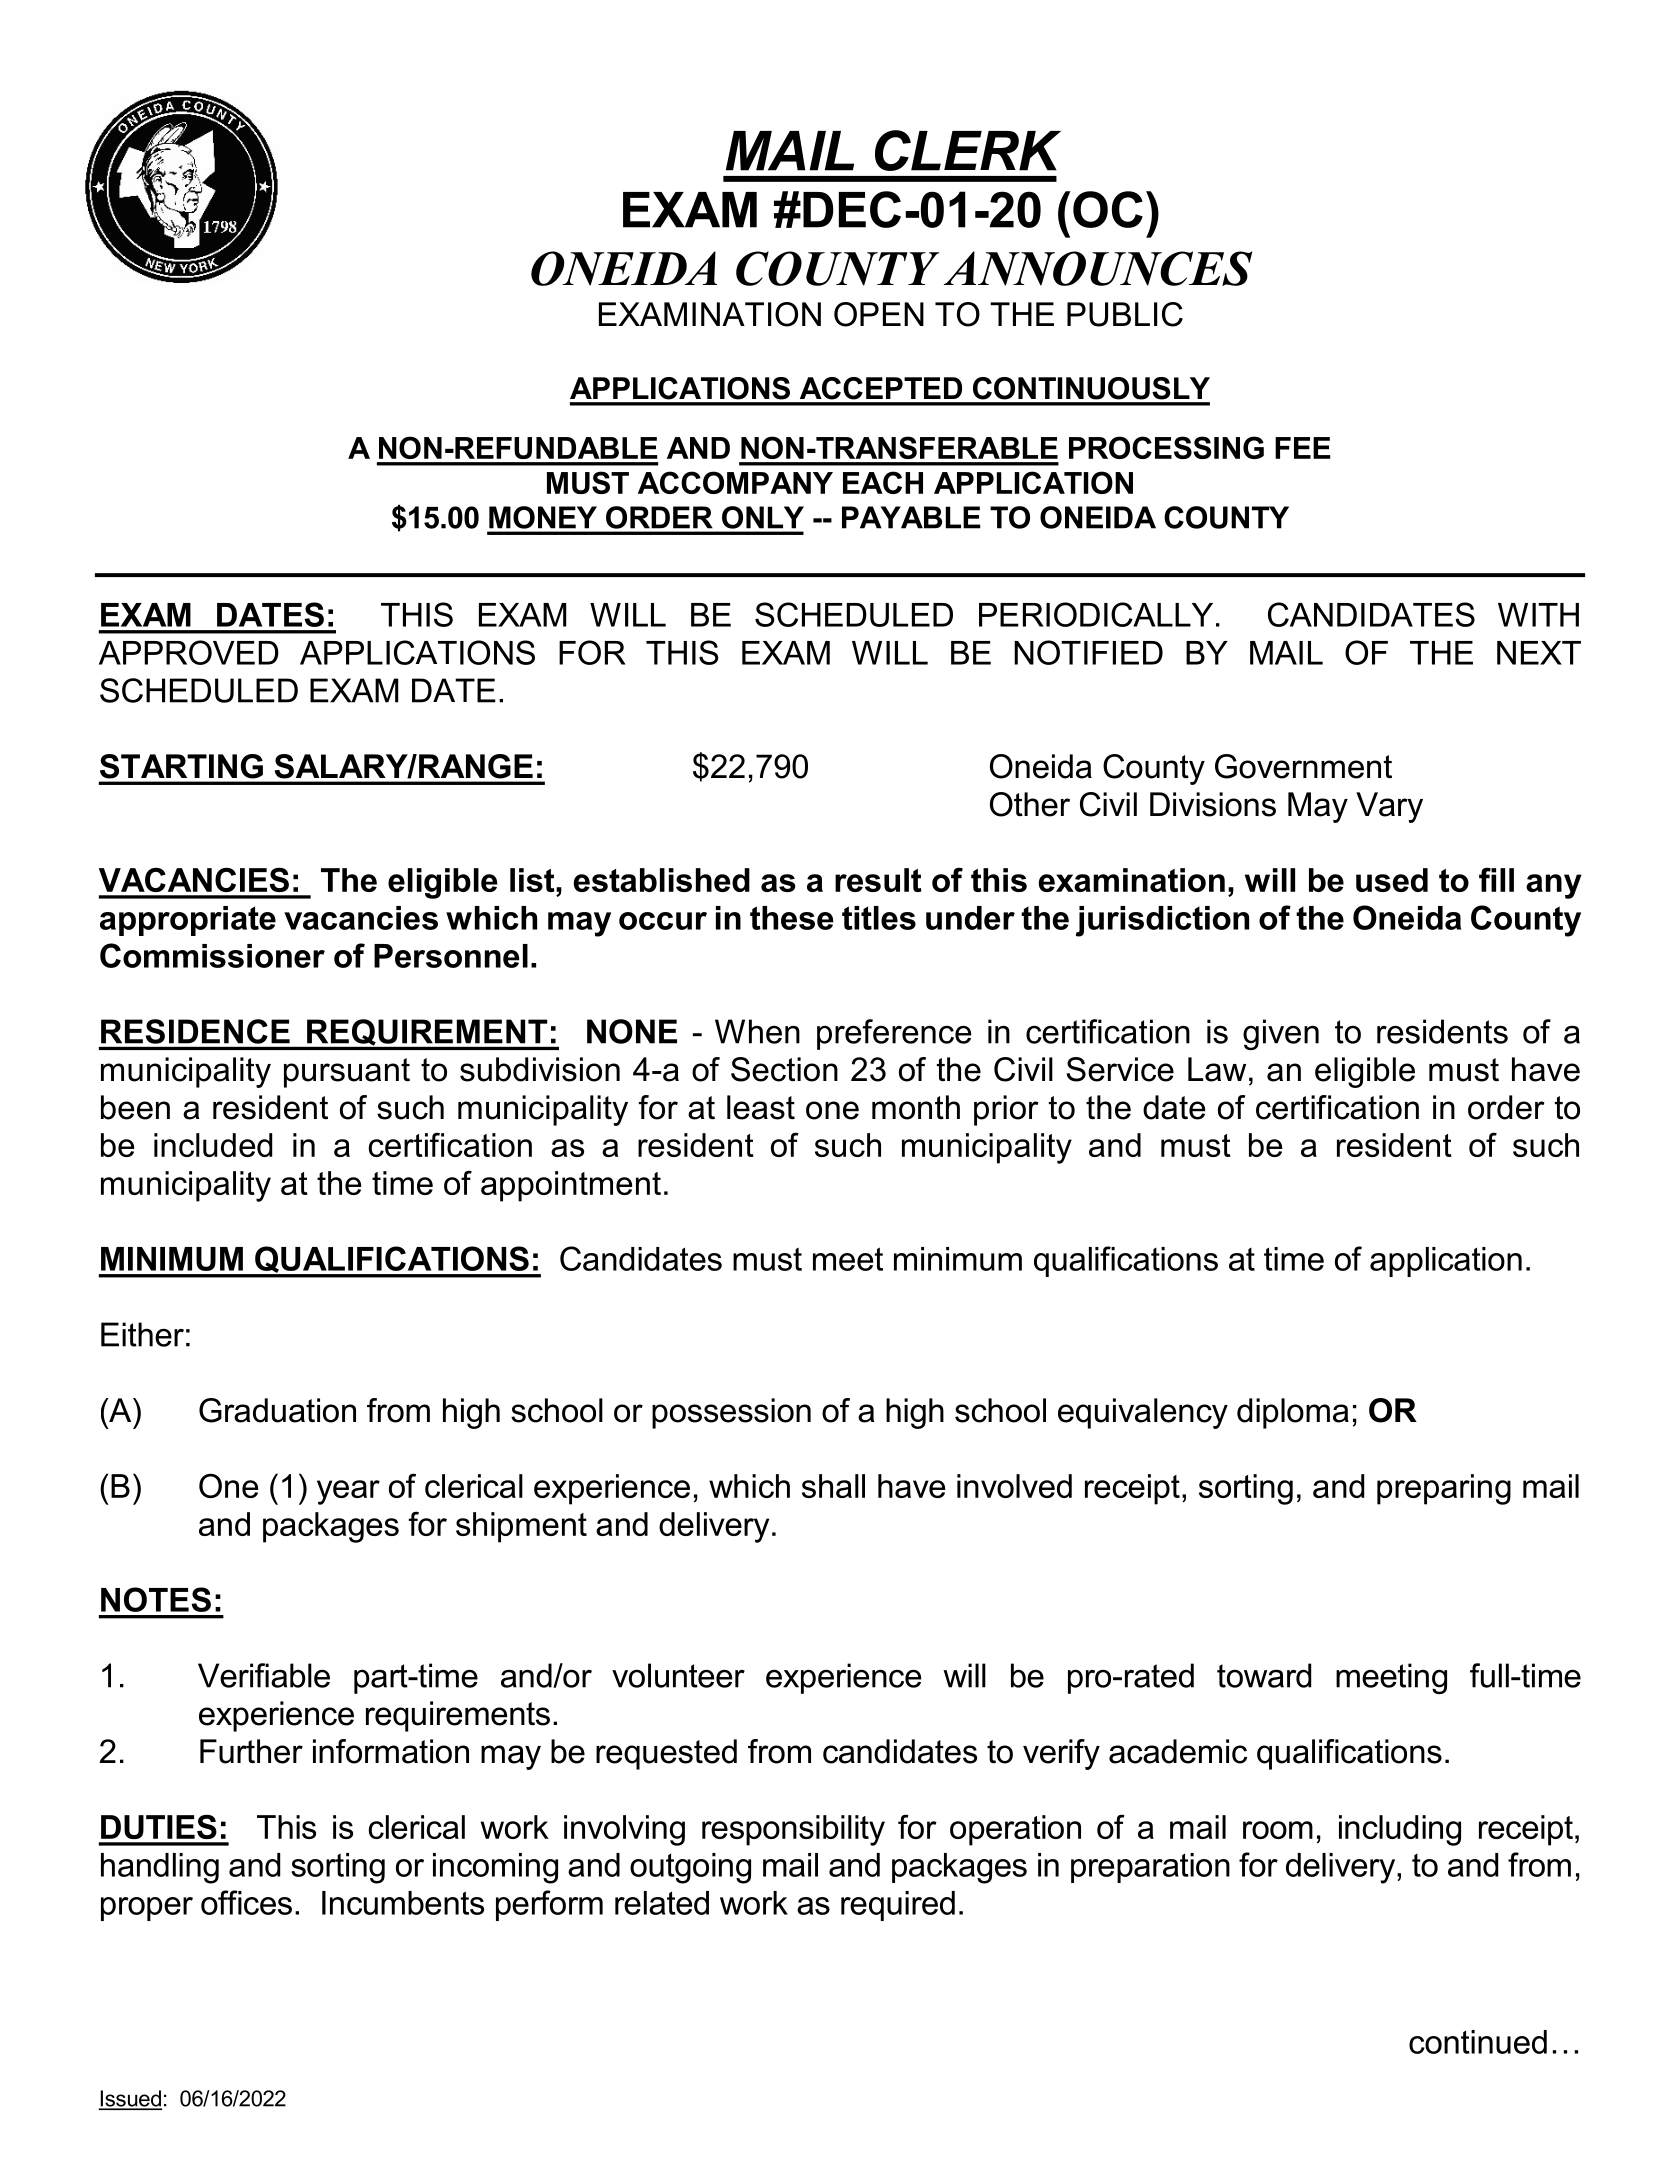  I want to click on required, so click(898, 1906).
